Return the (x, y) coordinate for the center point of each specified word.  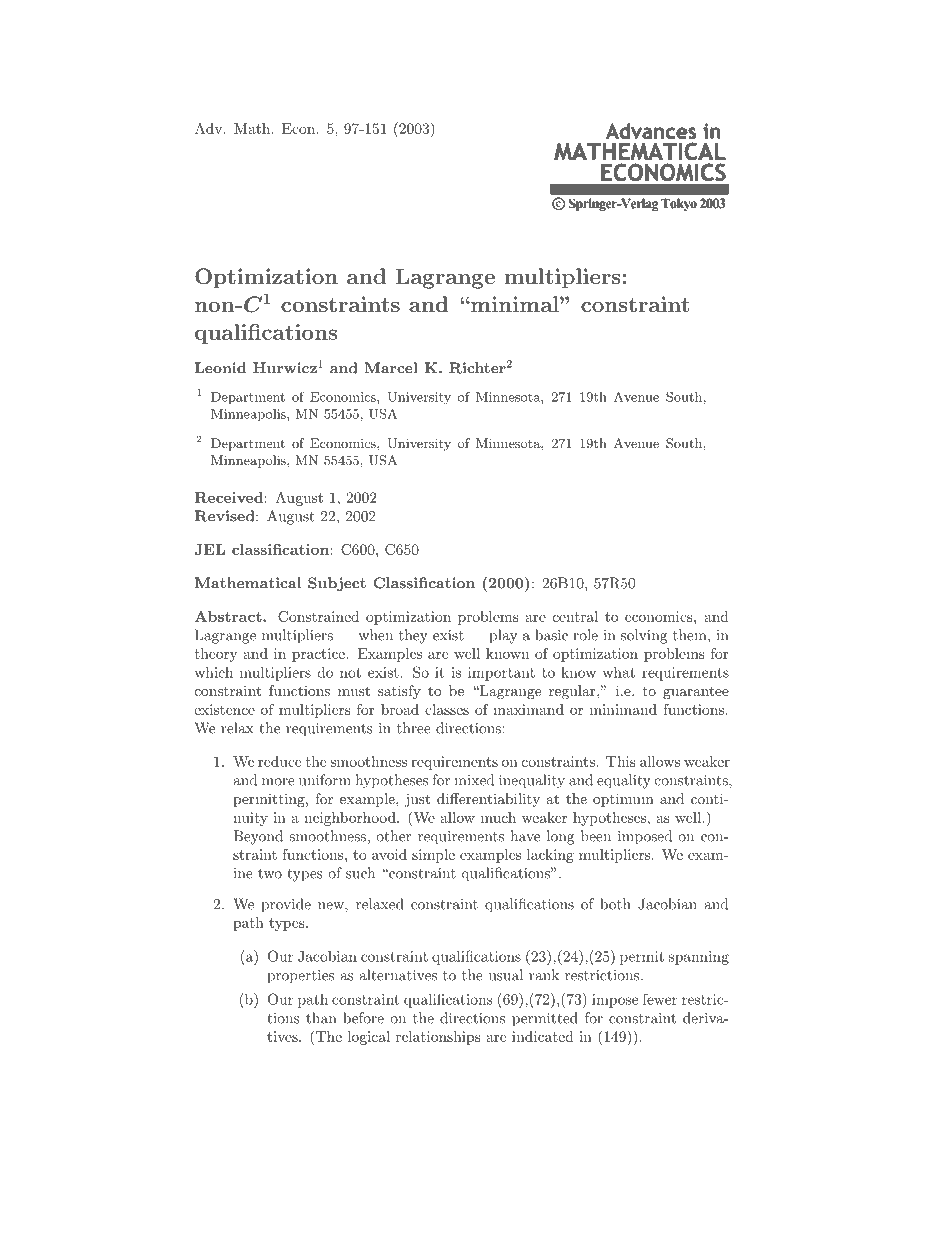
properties (300, 977)
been (596, 836)
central (575, 616)
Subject (337, 584)
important (501, 674)
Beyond (258, 837)
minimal (515, 304)
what (619, 672)
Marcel (391, 368)
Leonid (220, 368)
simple (433, 856)
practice (319, 655)
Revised (226, 516)
